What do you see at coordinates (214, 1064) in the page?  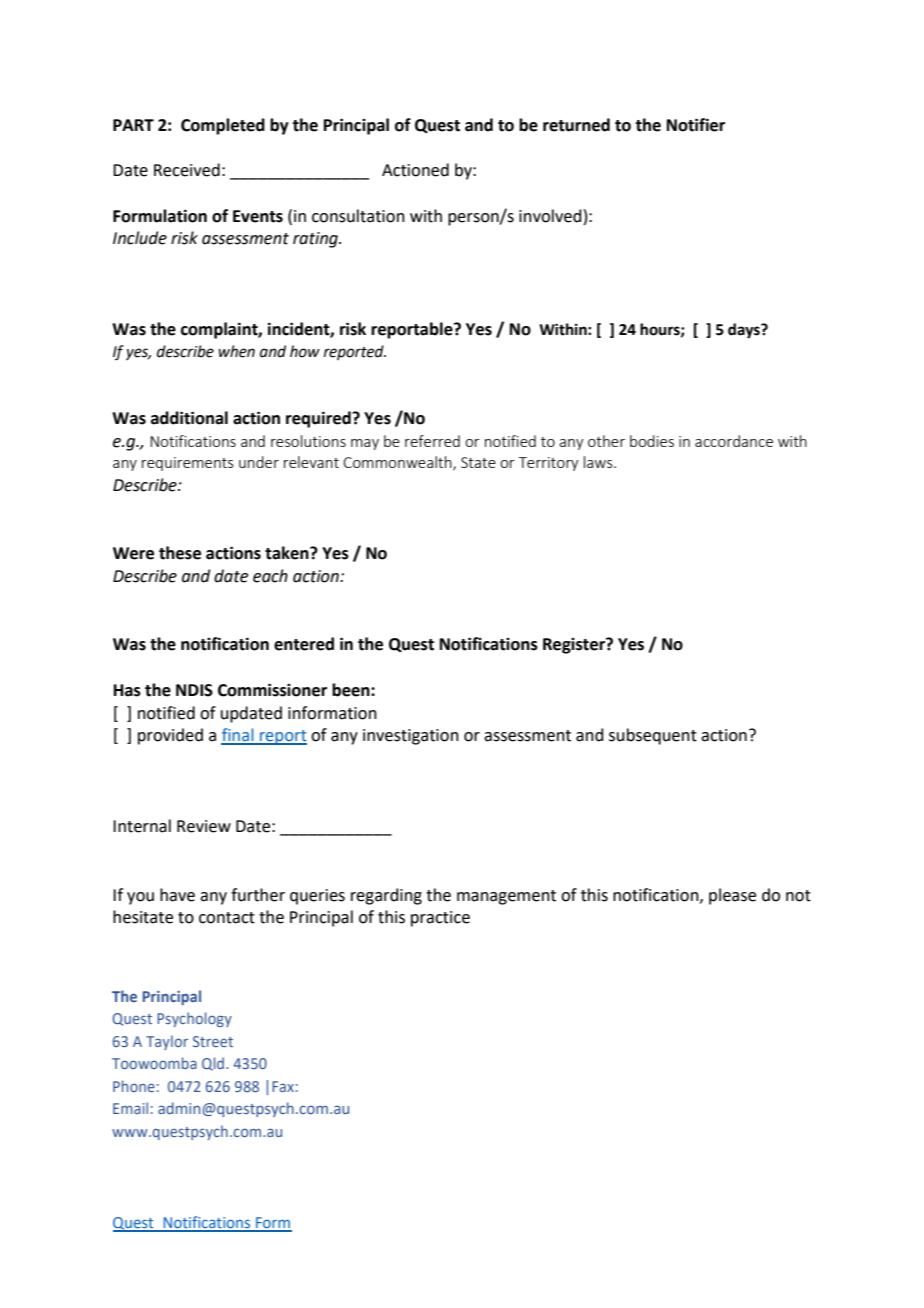 I see `Qld` at bounding box center [214, 1064].
